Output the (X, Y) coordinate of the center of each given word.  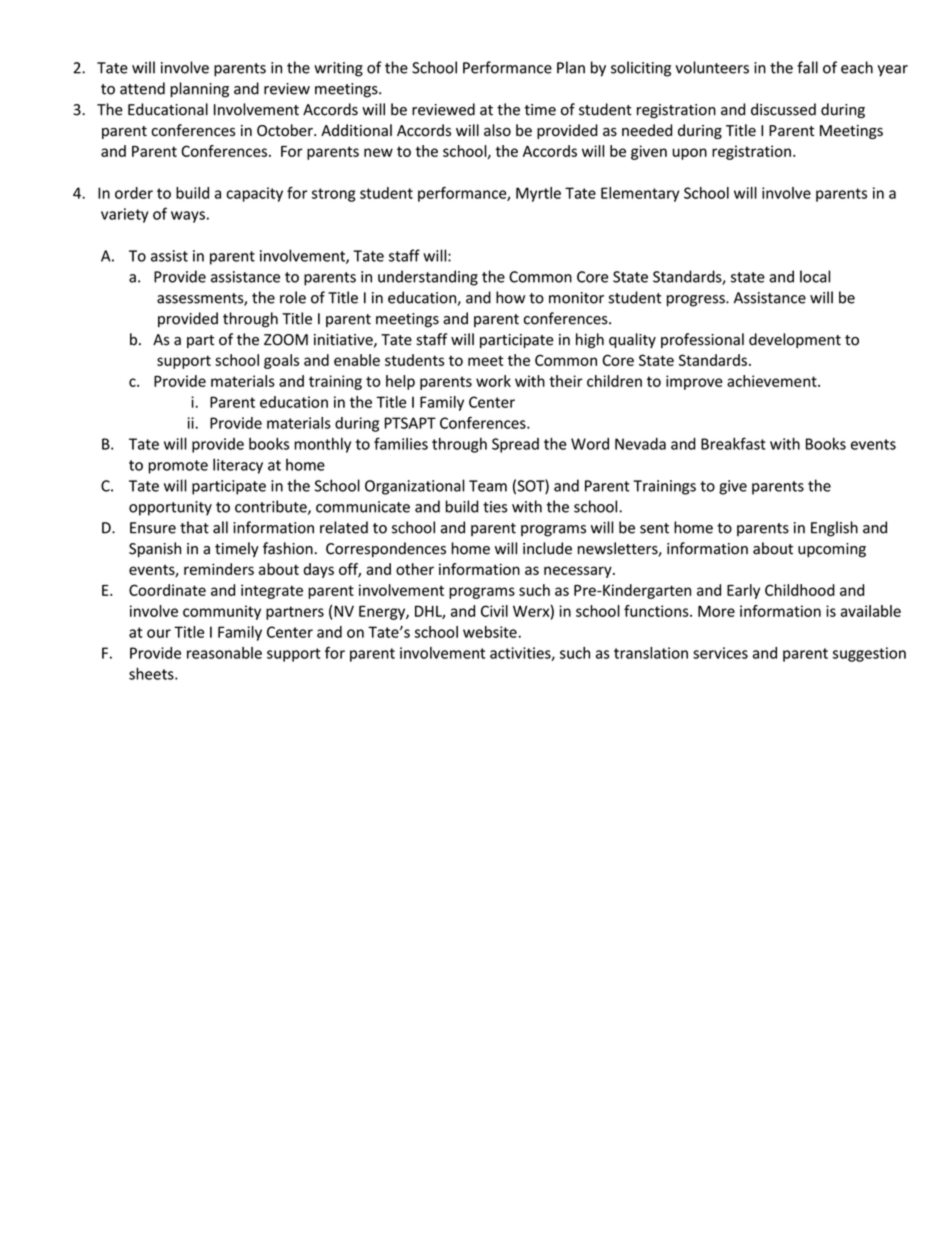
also (497, 130)
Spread (515, 445)
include (547, 548)
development (795, 340)
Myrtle (538, 194)
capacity (254, 194)
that (194, 527)
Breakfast (733, 443)
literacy (238, 466)
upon (690, 154)
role (293, 297)
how (510, 297)
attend (142, 88)
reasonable (224, 653)
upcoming (832, 550)
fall (807, 67)
